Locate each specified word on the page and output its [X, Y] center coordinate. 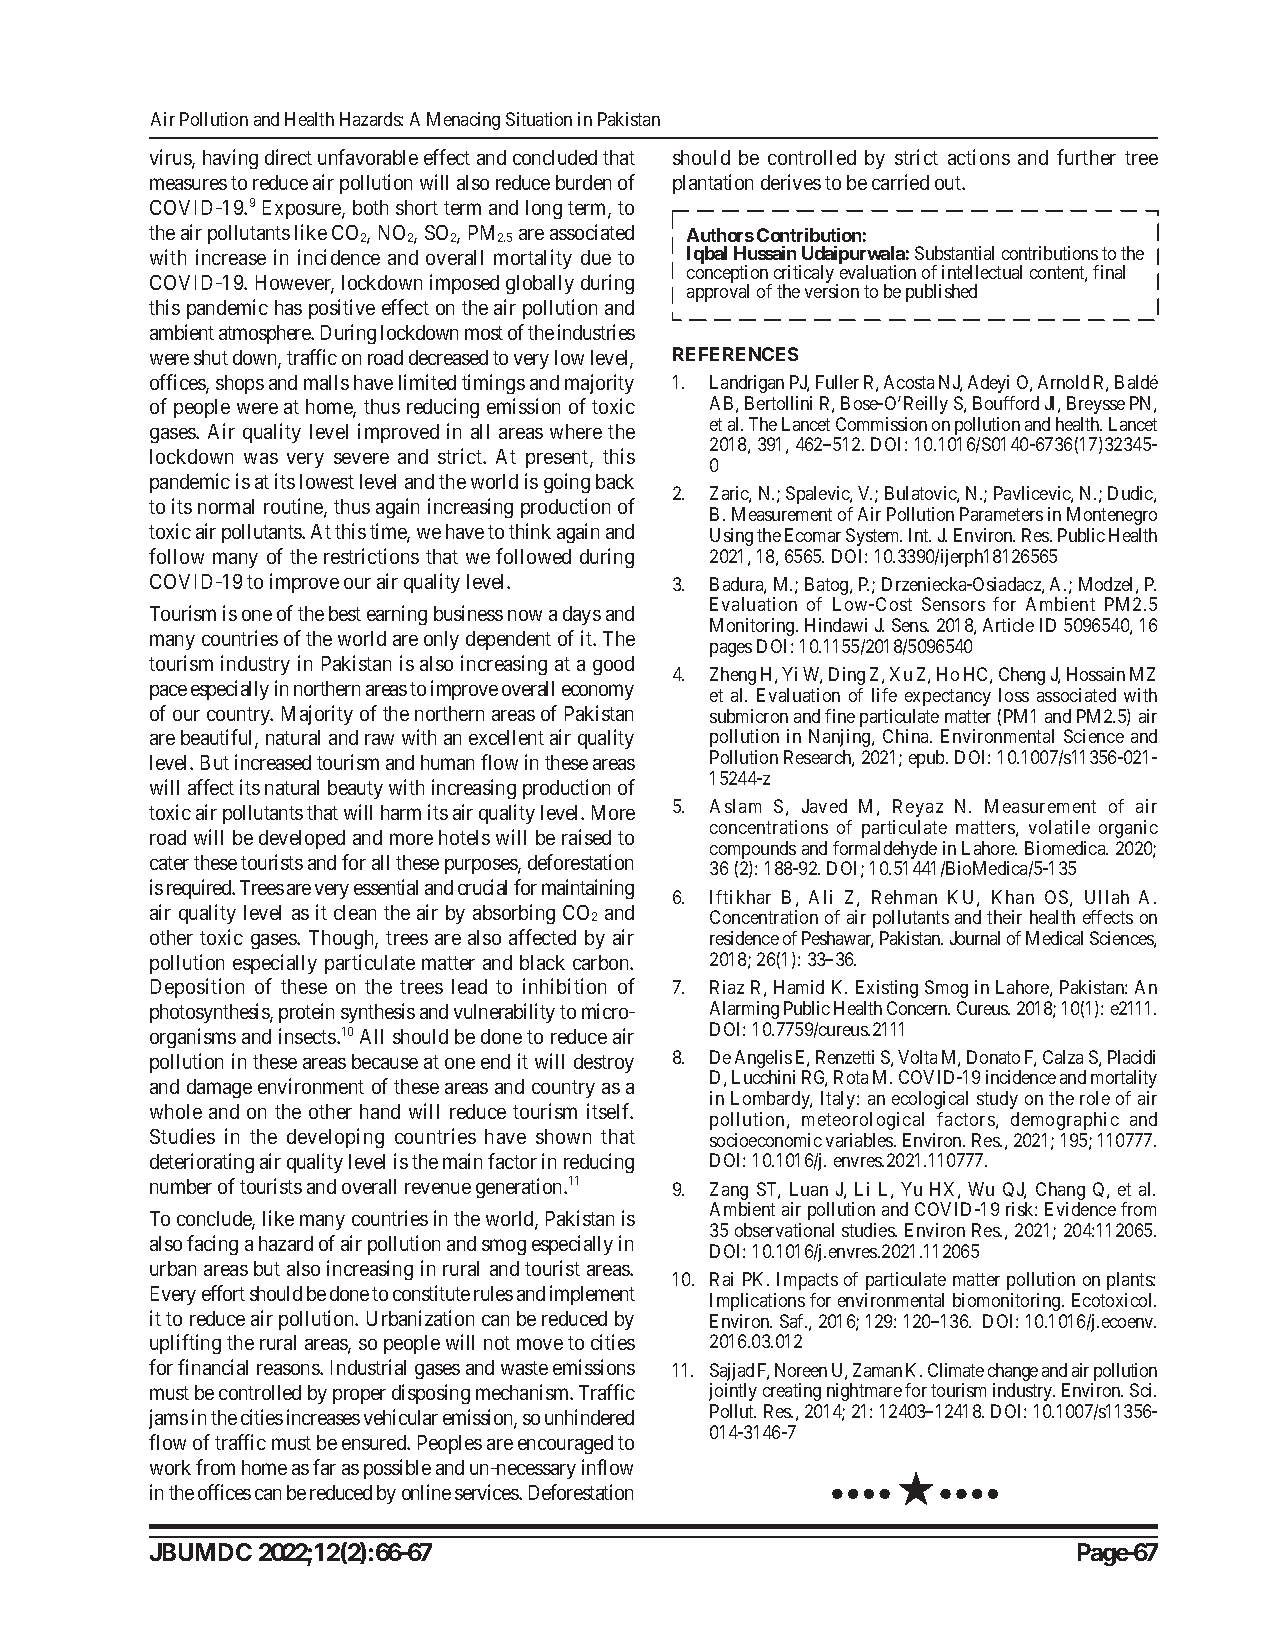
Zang [730, 1192]
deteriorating [202, 1163]
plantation [713, 184]
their [1004, 917]
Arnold [1063, 382]
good [613, 665]
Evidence [1080, 1209]
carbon [602, 962]
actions [979, 157]
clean [355, 912]
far [324, 1467]
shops [240, 384]
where [576, 431]
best [345, 613]
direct [288, 157]
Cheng [1022, 676]
